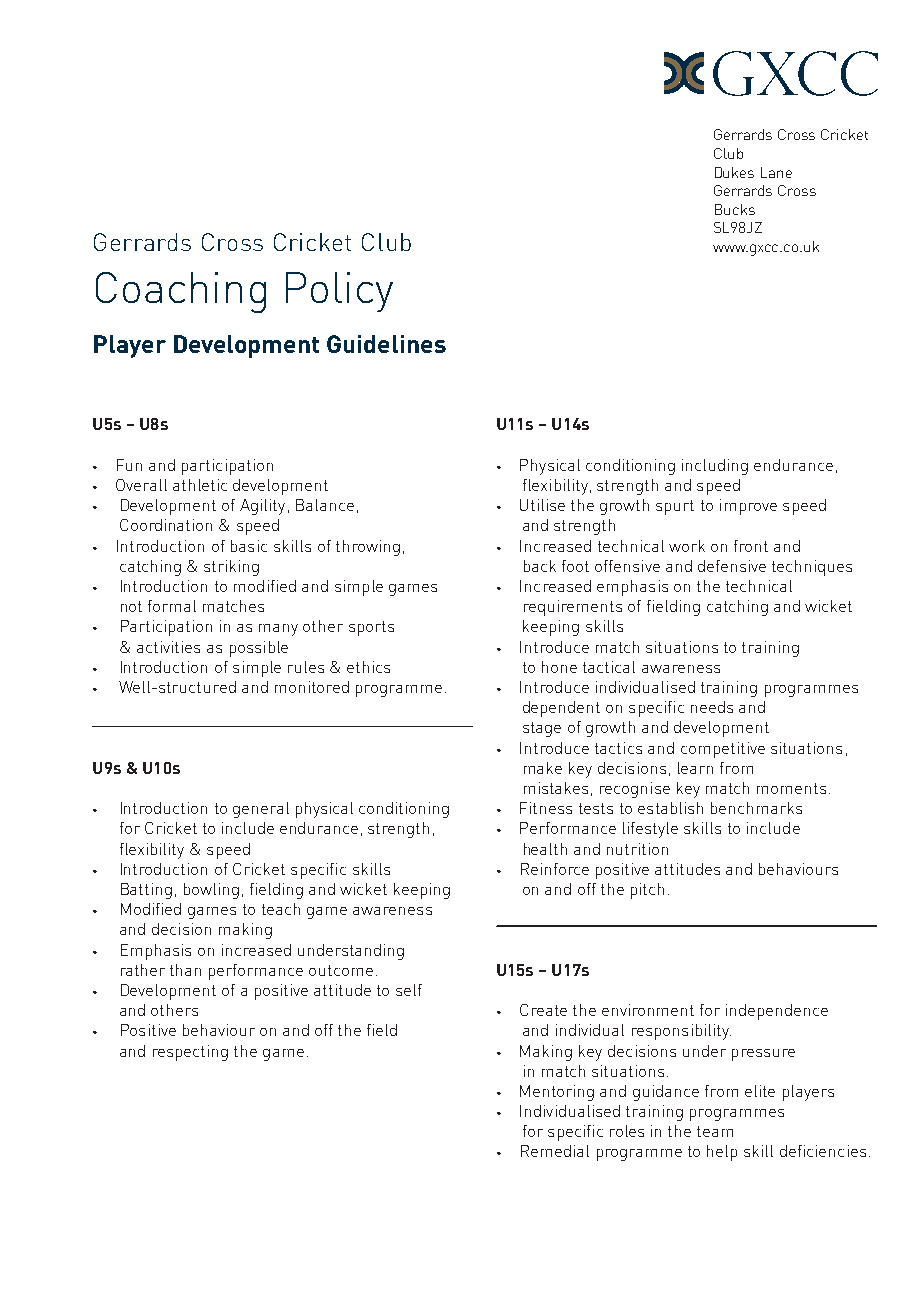 The image size is (924, 1308). Describe the element at coordinates (339, 292) in the screenshot. I see `Policy` at that location.
